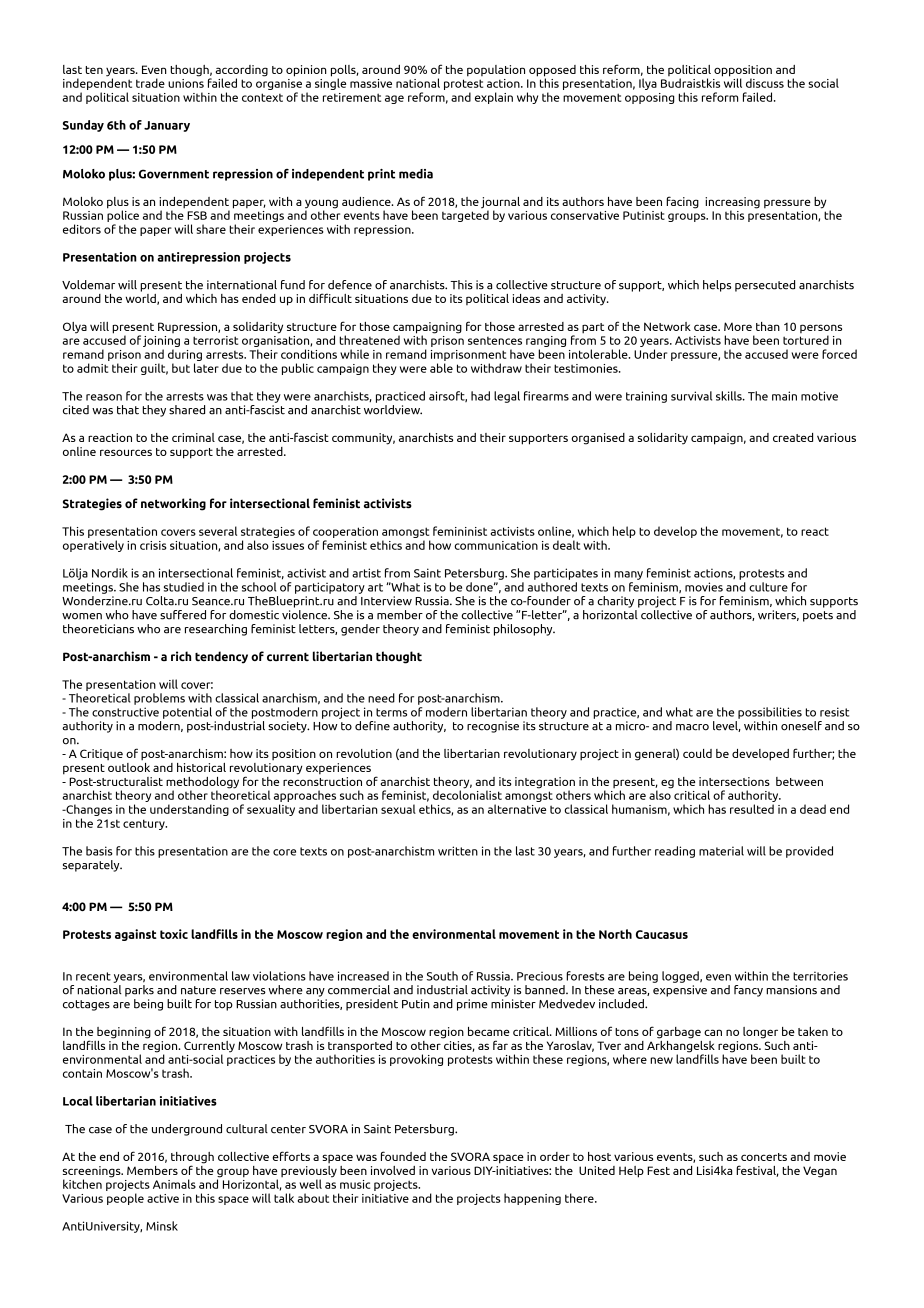 The width and height of the screenshot is (924, 1308). Describe the element at coordinates (494, 98) in the screenshot. I see `explain` at that location.
